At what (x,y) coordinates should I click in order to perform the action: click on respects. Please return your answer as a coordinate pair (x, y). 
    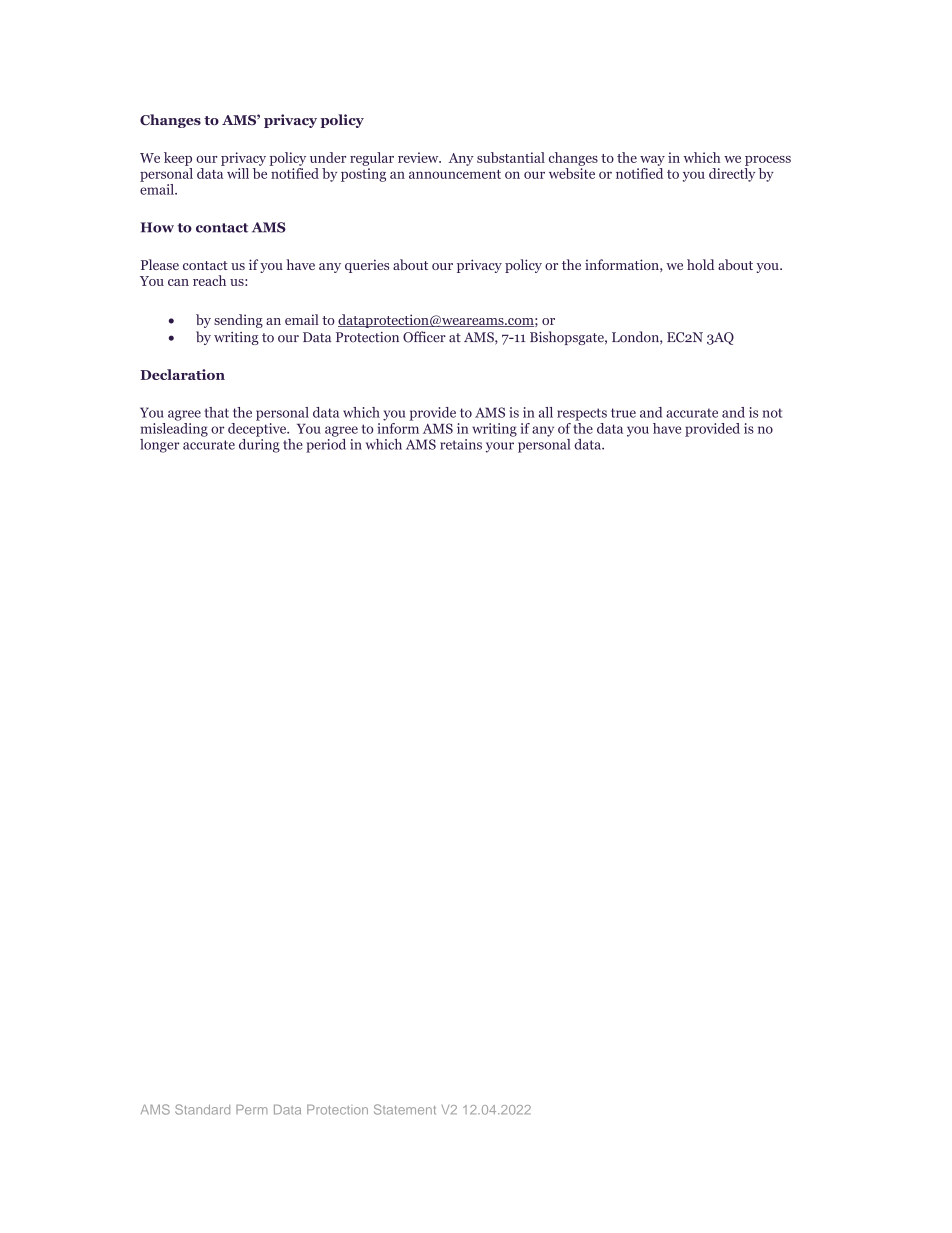
    Looking at the image, I should click on (582, 414).
